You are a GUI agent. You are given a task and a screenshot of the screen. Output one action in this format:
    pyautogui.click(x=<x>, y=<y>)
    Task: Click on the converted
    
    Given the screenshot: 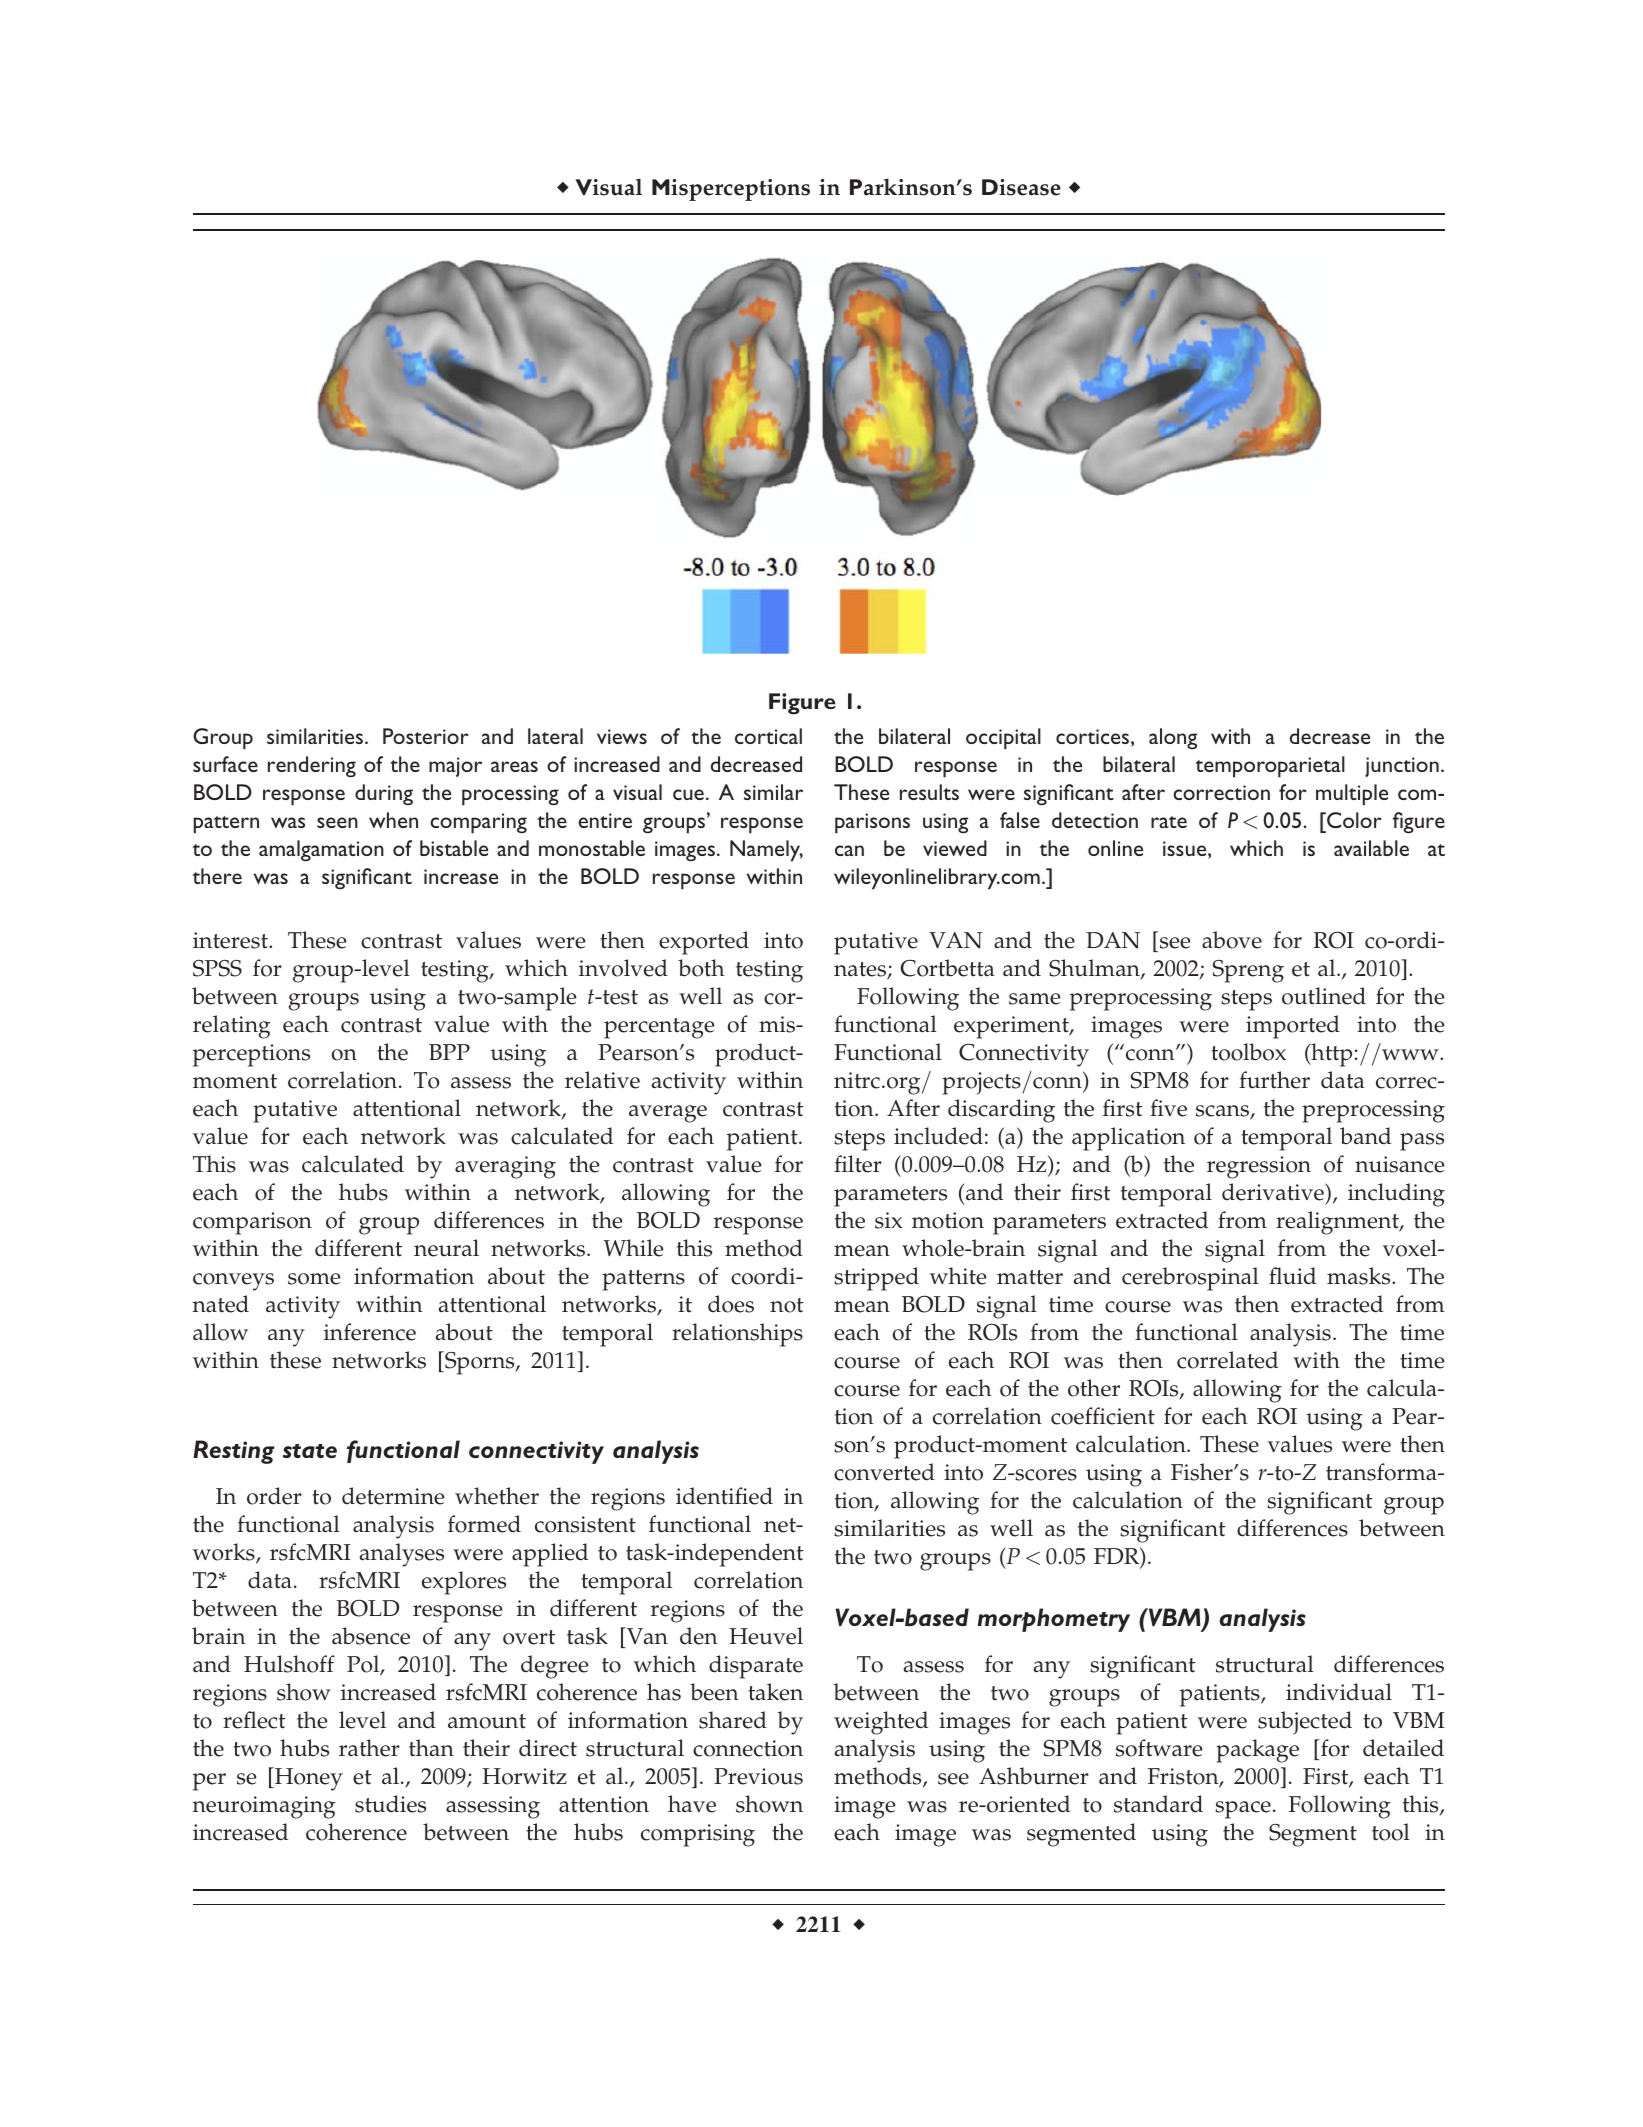 What is the action you would take?
    pyautogui.click(x=884, y=1472)
